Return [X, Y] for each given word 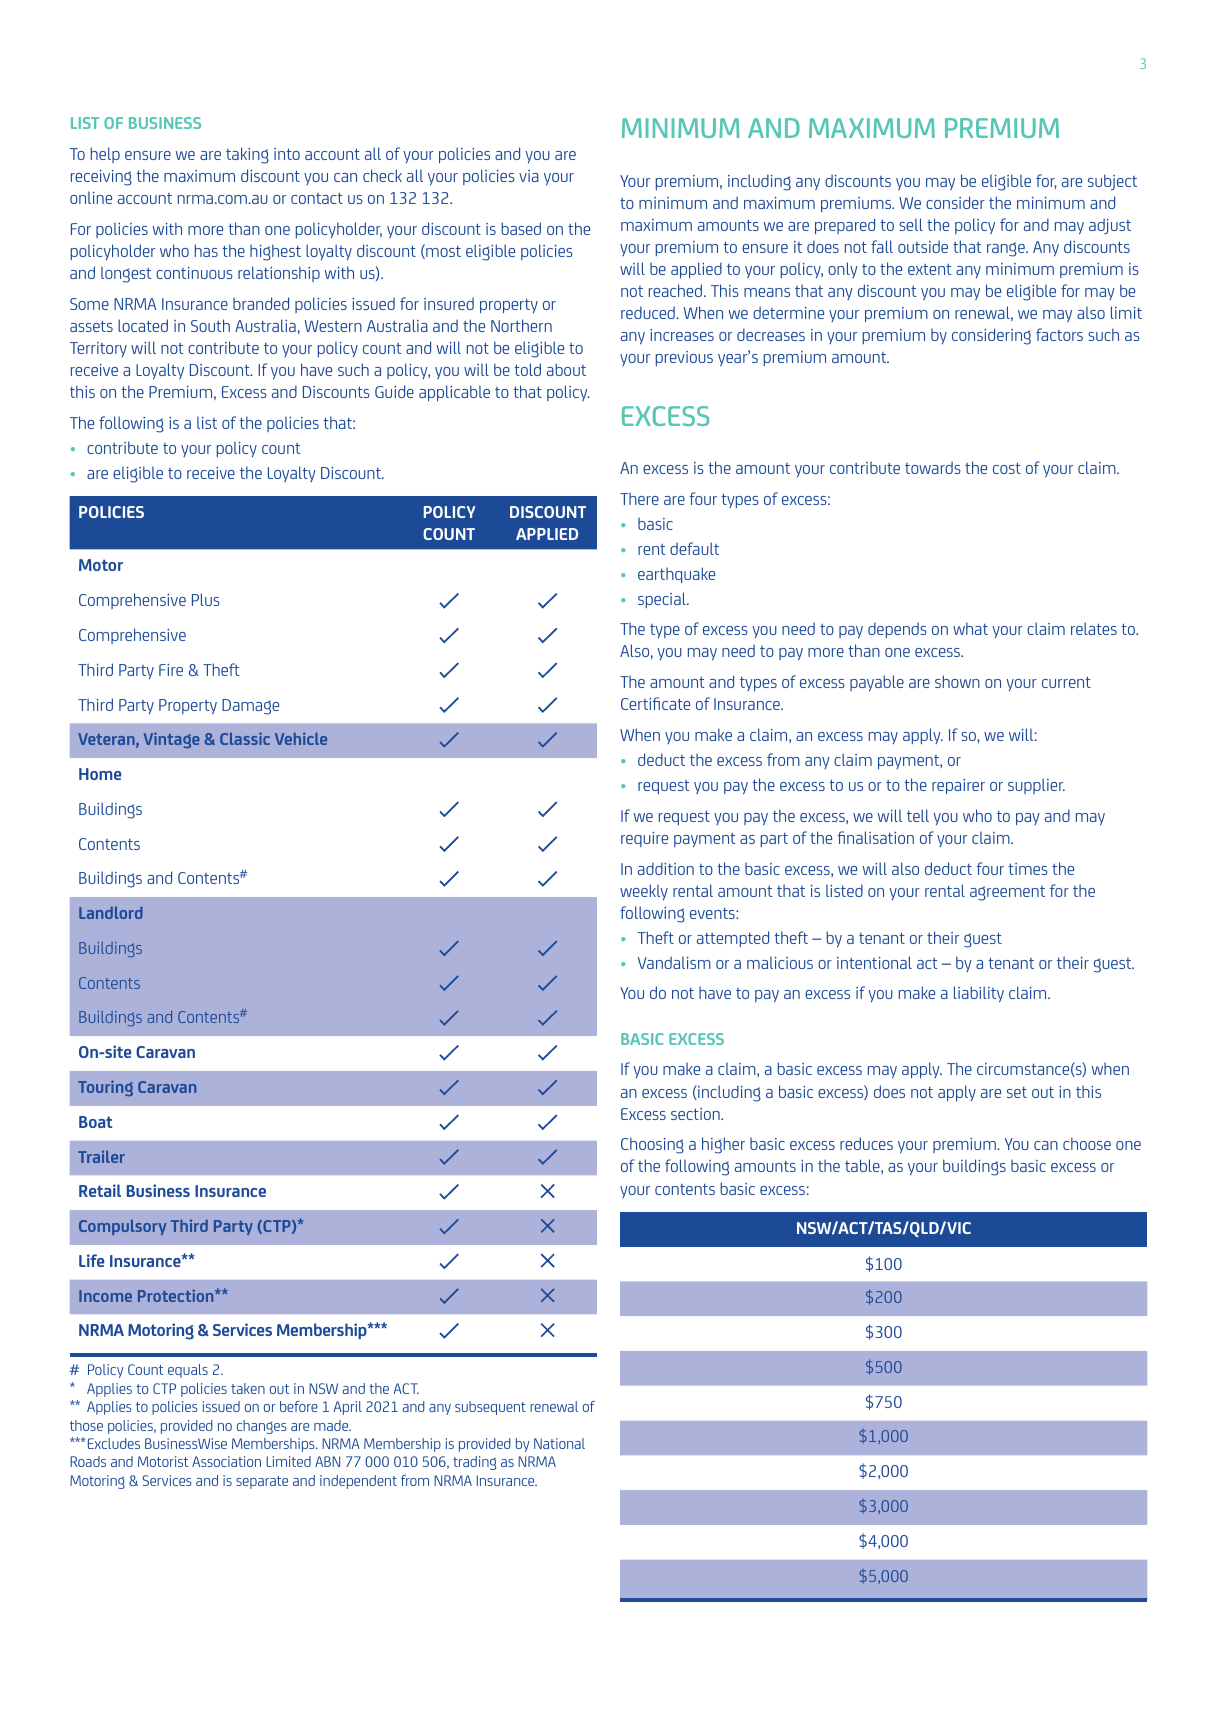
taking [247, 155]
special [663, 600]
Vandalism [674, 962]
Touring [105, 1088]
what [970, 628]
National [559, 1443]
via [529, 176]
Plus [206, 599]
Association [226, 1461]
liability [979, 994]
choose [1087, 1143]
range [1007, 249]
